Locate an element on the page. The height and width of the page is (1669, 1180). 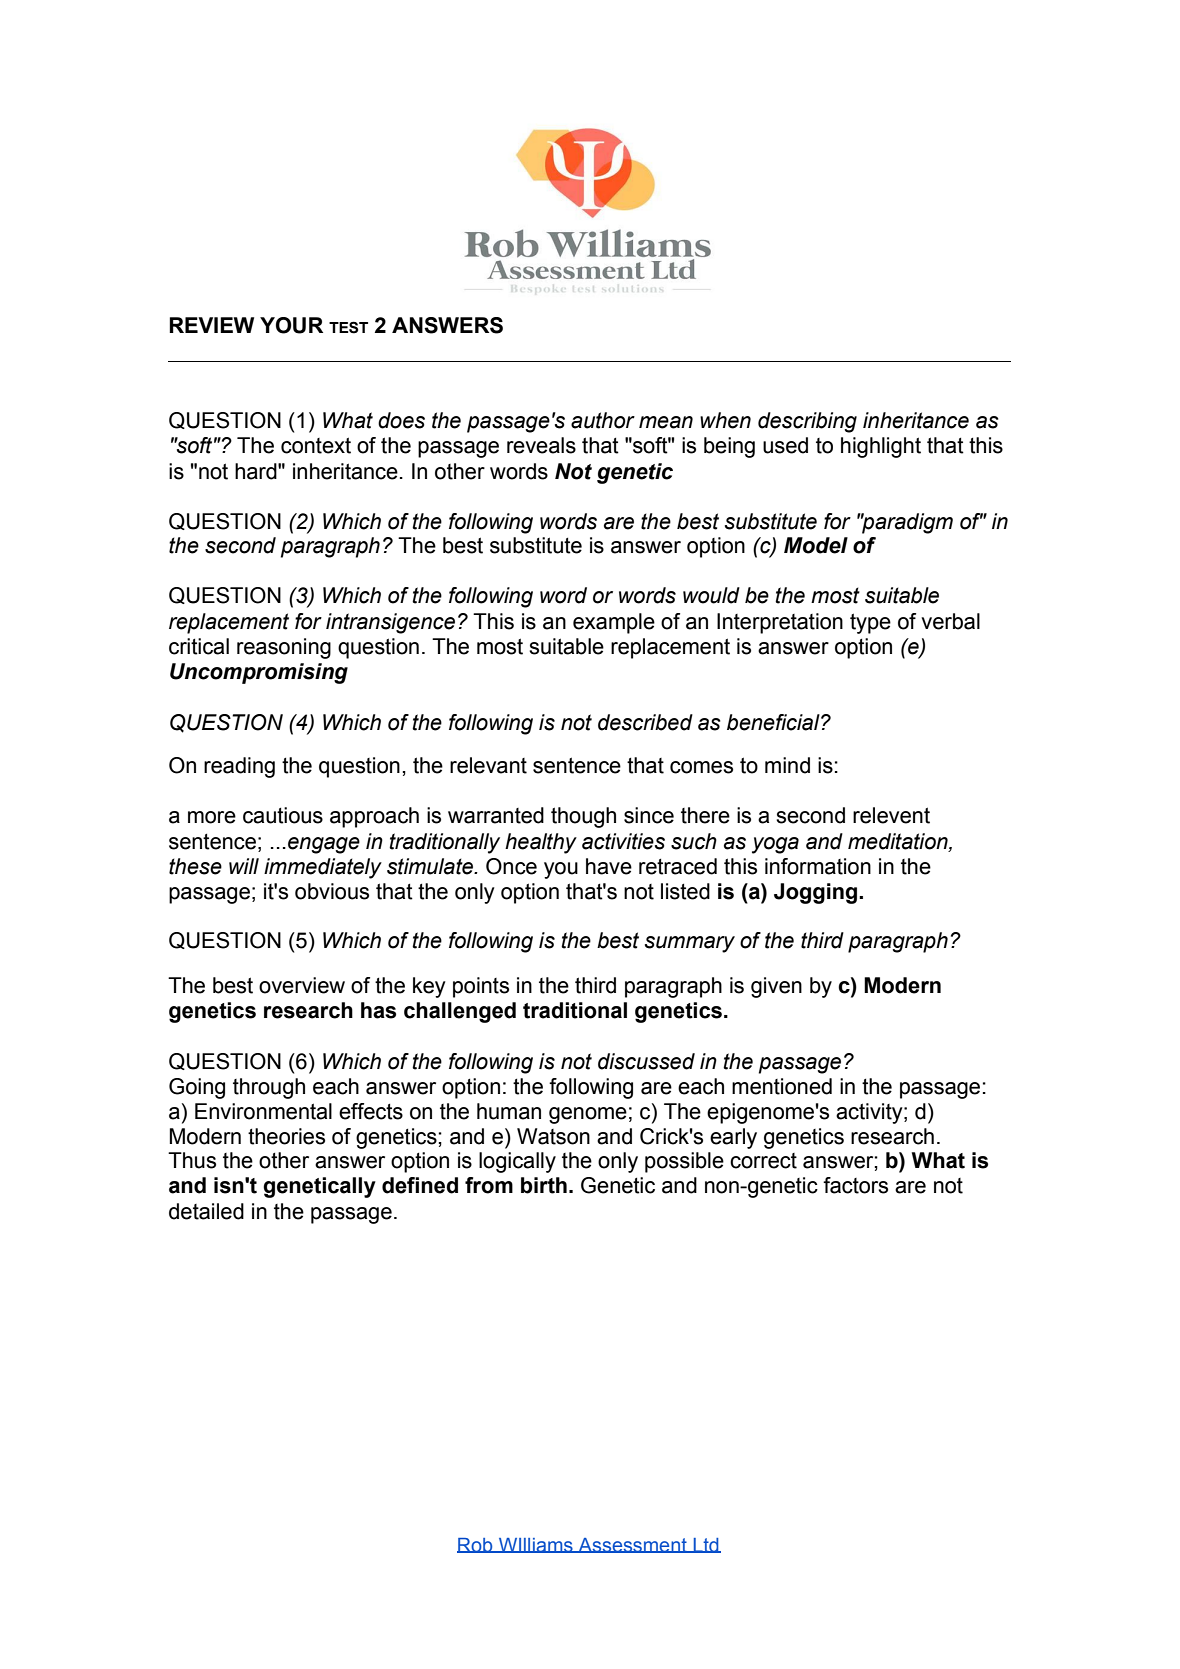
reading is located at coordinates (239, 767).
